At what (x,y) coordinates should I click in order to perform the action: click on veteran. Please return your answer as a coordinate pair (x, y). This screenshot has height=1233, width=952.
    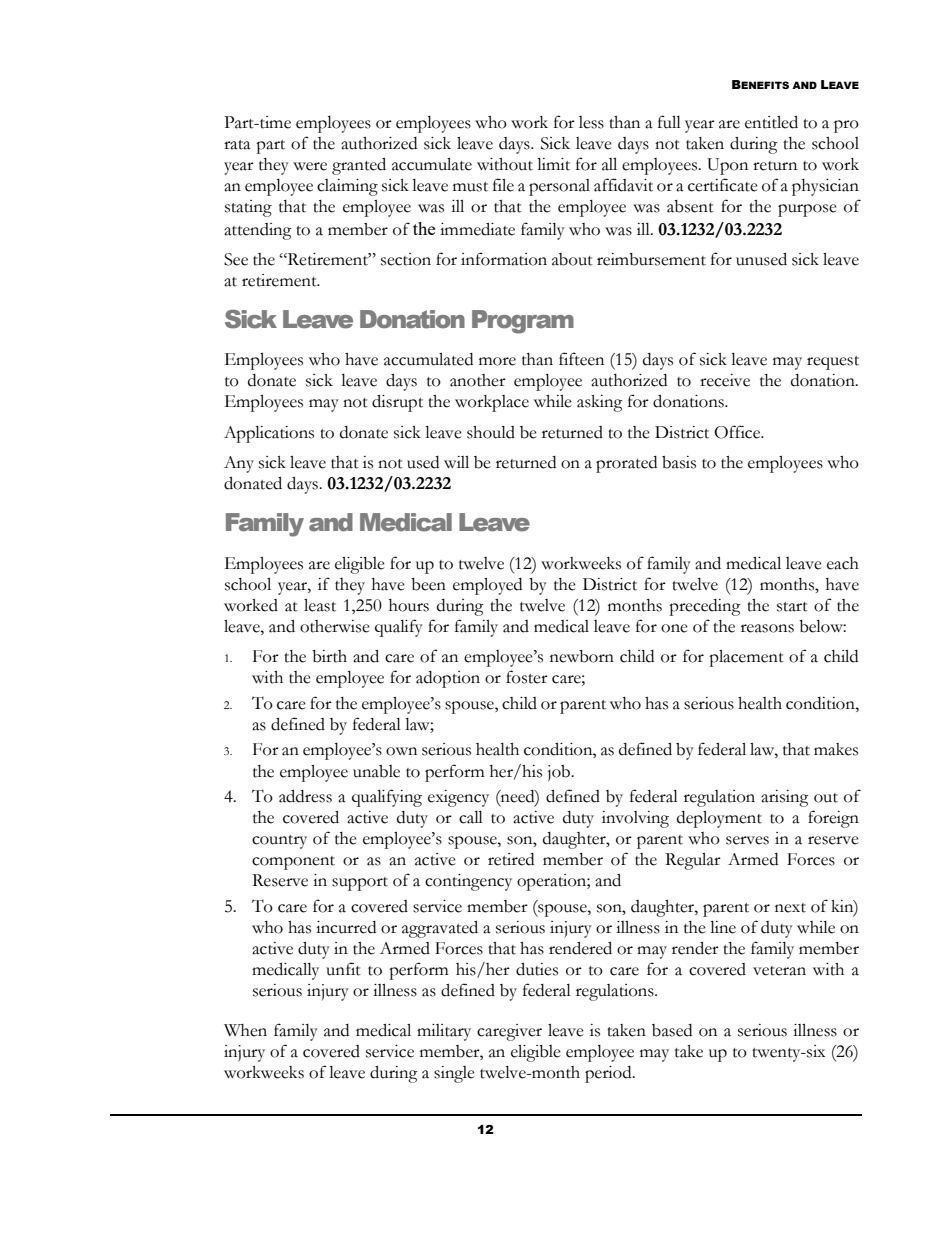
    Looking at the image, I should click on (779, 971).
